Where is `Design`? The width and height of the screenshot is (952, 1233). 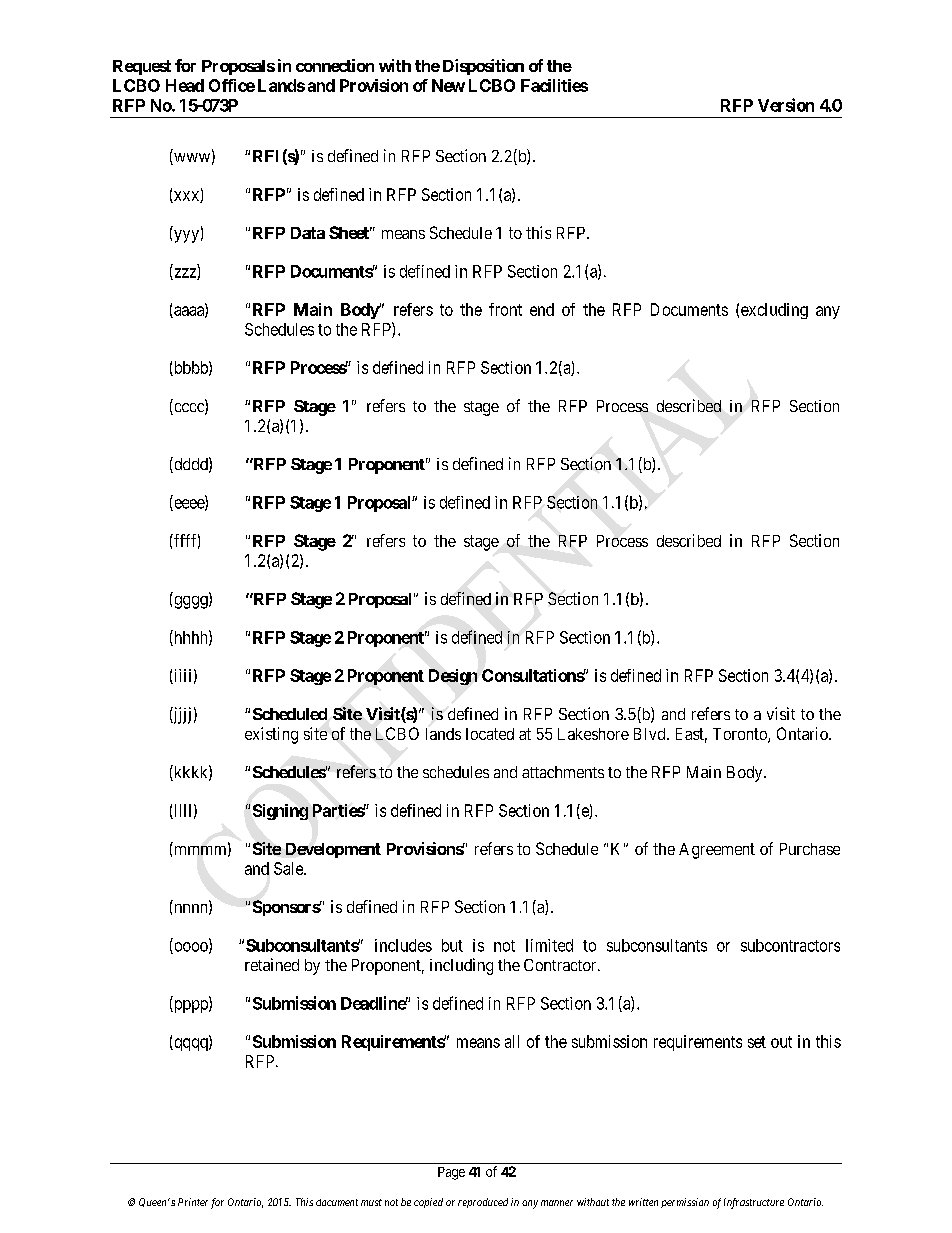 Design is located at coordinates (453, 677).
